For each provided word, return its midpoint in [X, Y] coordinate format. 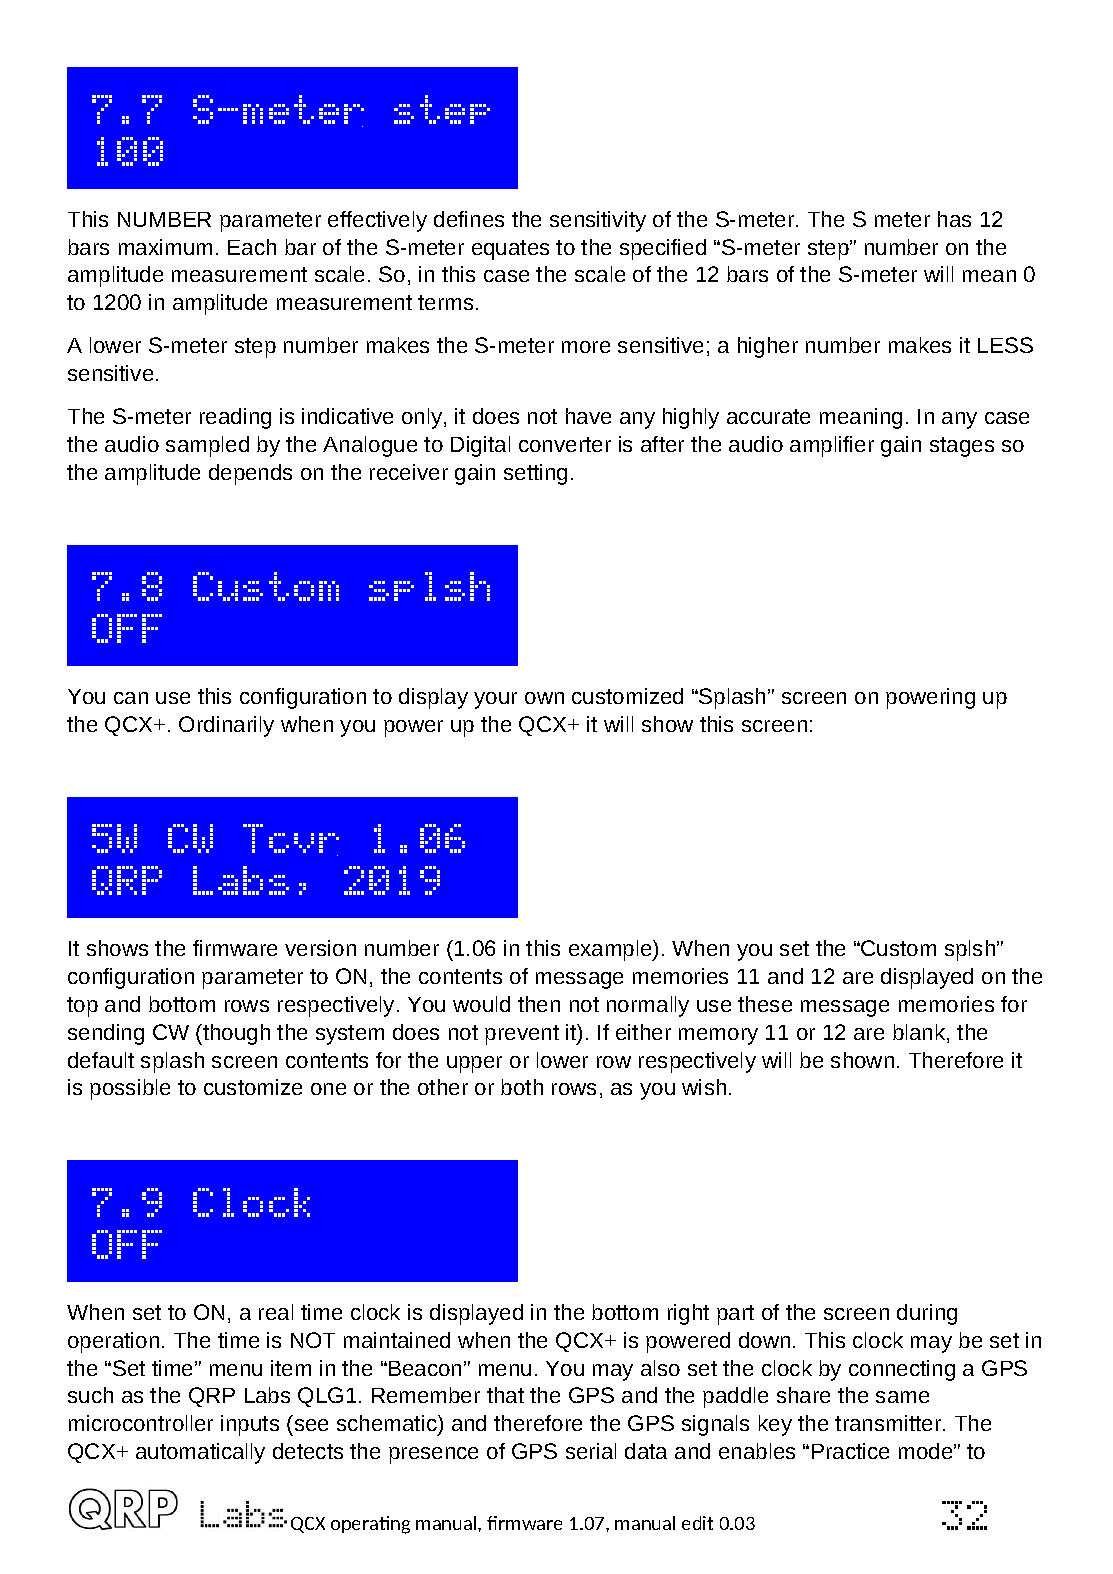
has [954, 219]
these [765, 1004]
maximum [165, 247]
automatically [200, 1453]
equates [510, 250]
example [611, 950]
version [320, 948]
